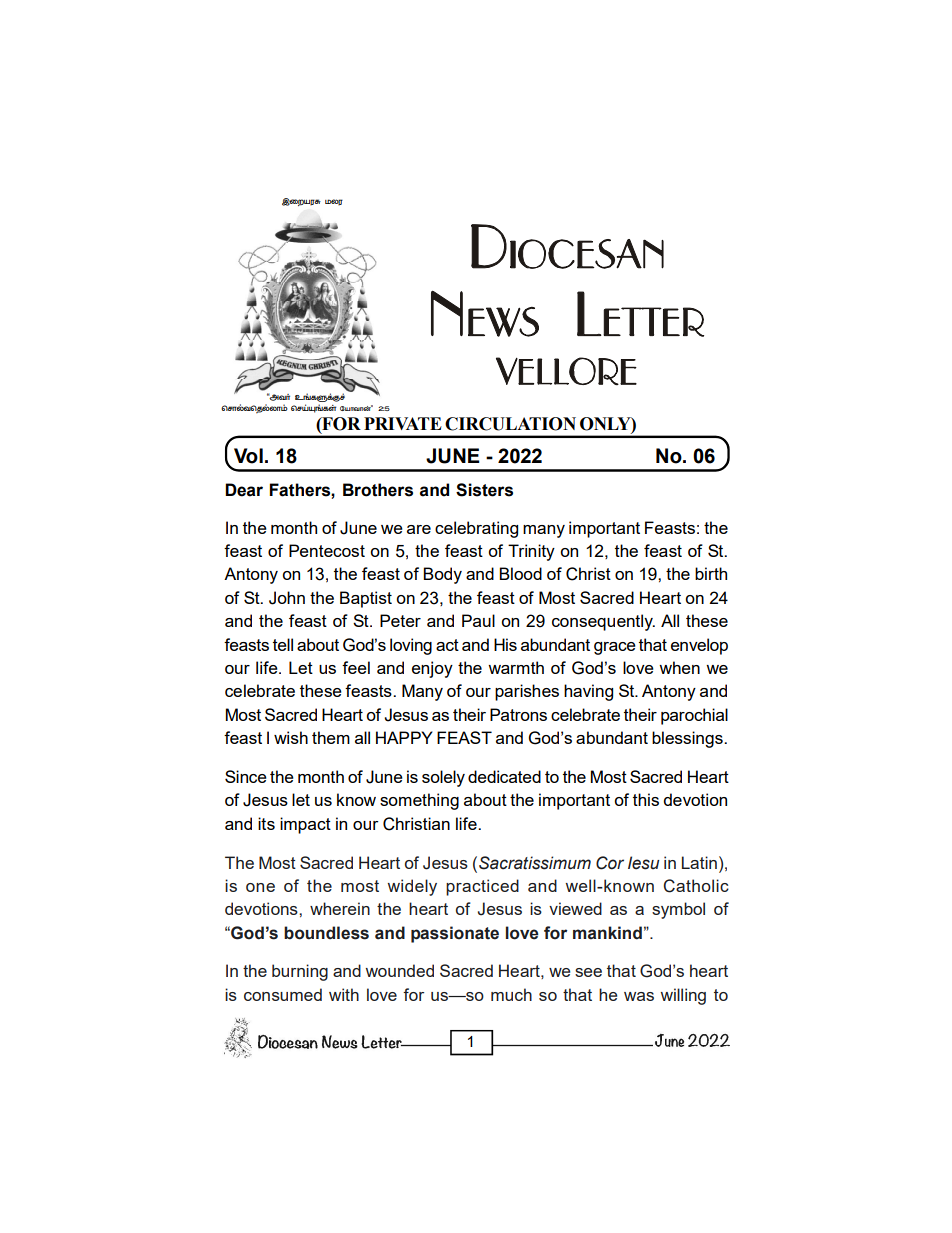 The width and height of the document is (952, 1233). Describe the element at coordinates (484, 490) in the document. I see `Sisters` at that location.
